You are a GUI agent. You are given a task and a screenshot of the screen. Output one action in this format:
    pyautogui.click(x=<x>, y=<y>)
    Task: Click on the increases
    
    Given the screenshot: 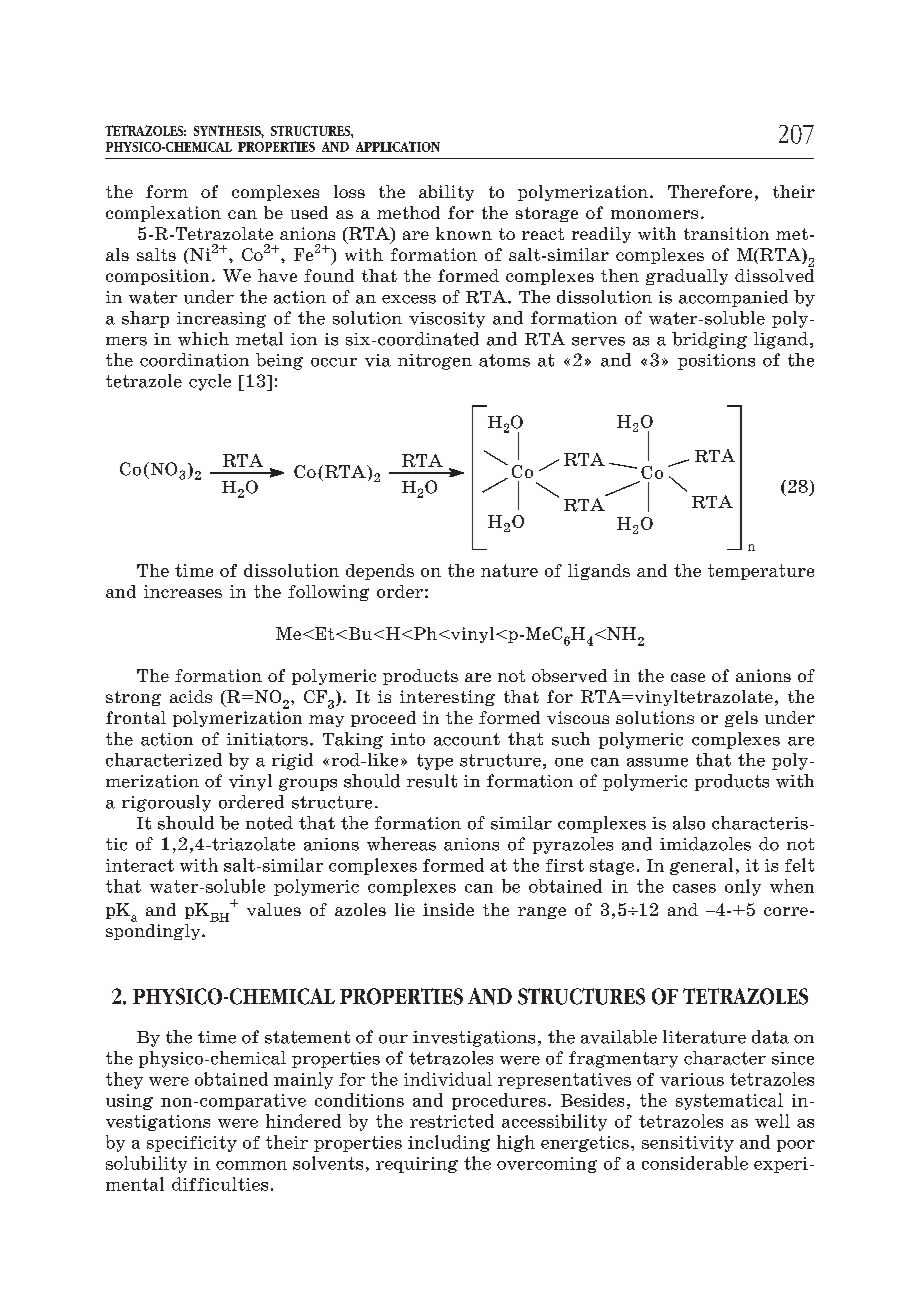 What is the action you would take?
    pyautogui.click(x=183, y=591)
